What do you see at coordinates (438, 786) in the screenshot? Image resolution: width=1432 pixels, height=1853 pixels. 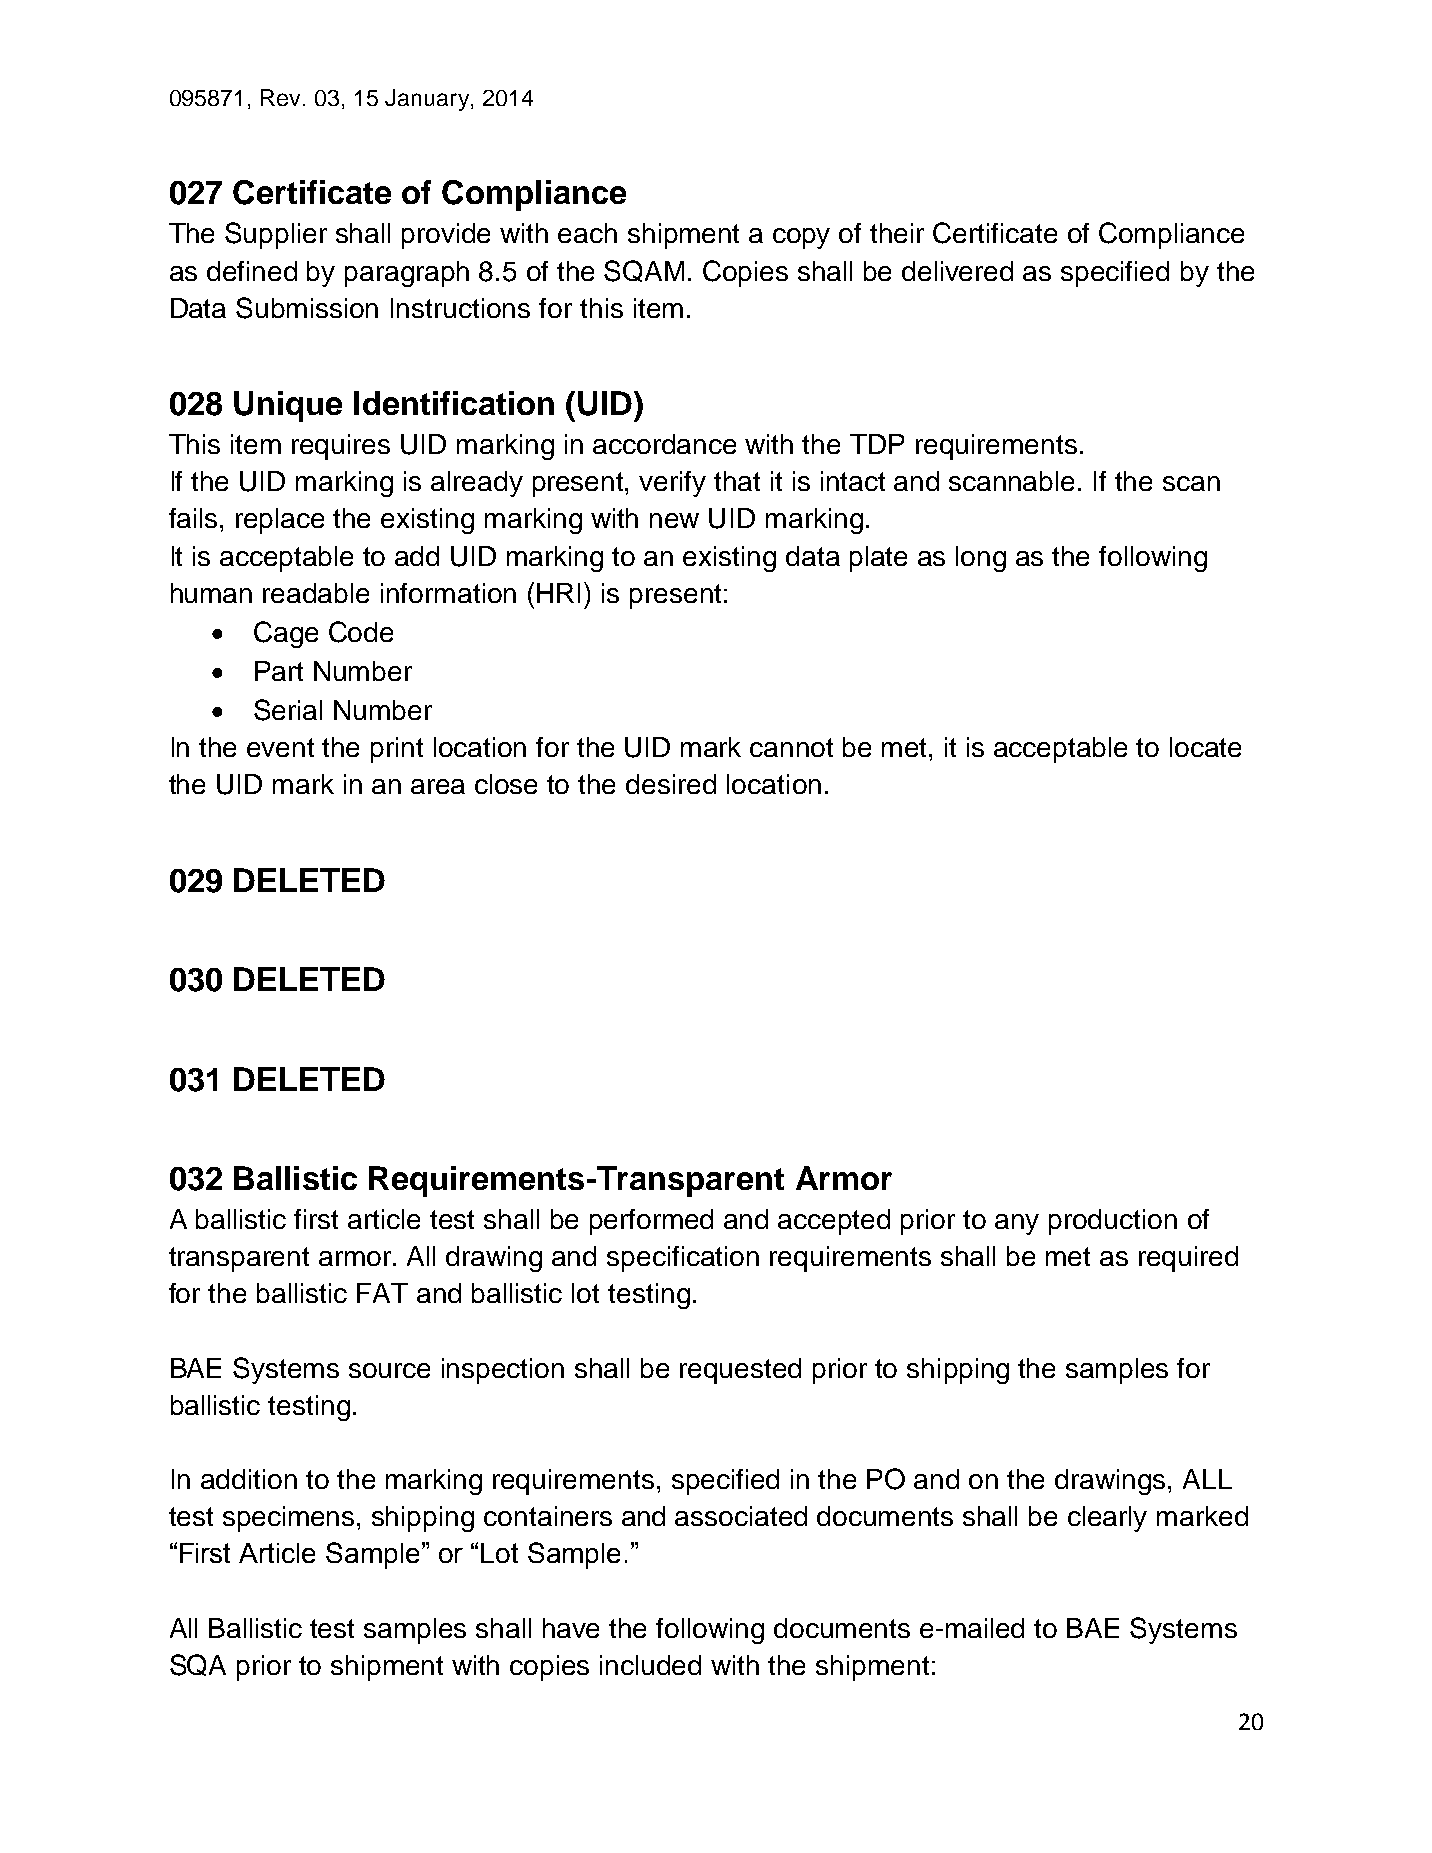 I see `area` at bounding box center [438, 786].
